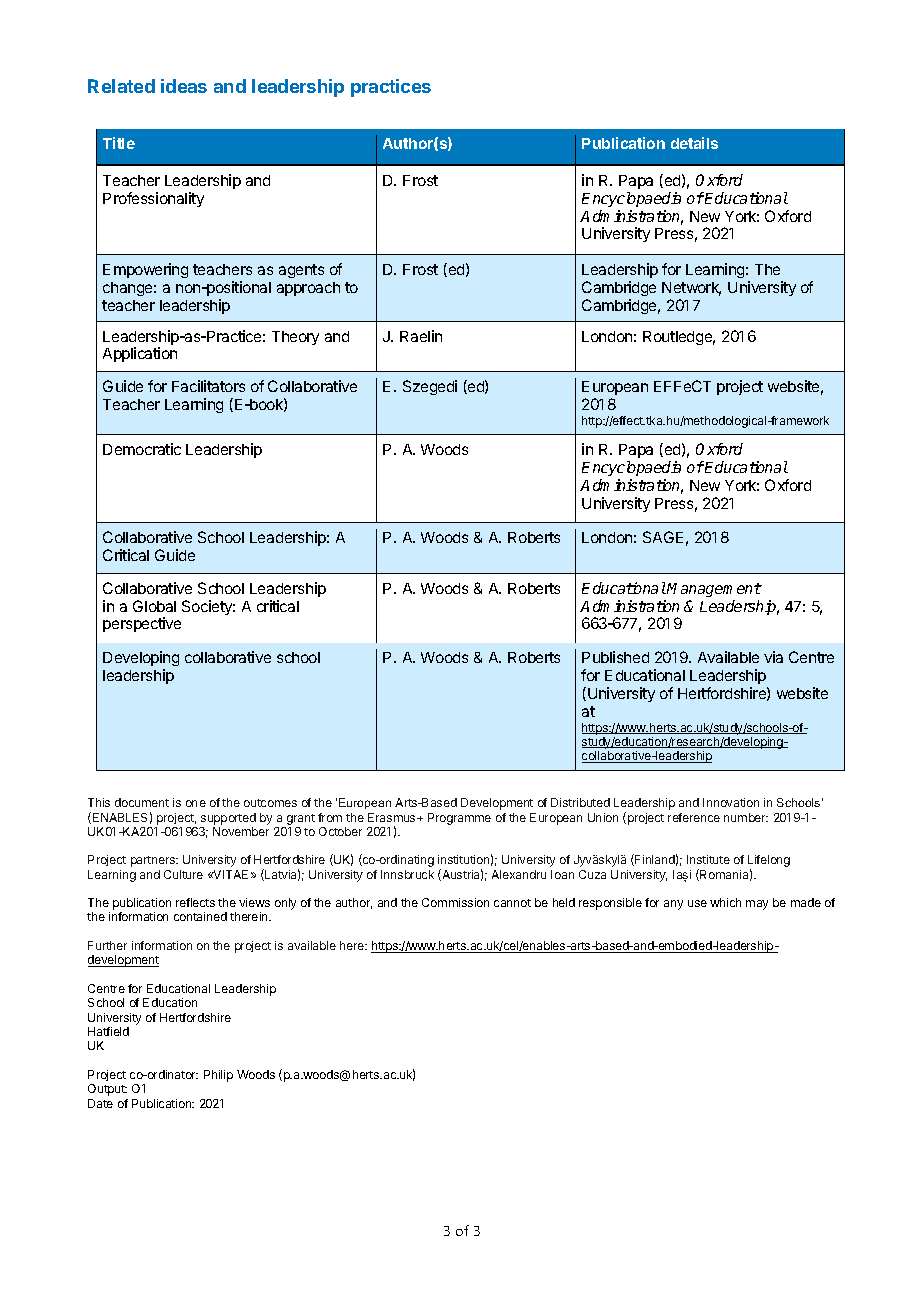 The width and height of the screenshot is (924, 1308). What do you see at coordinates (218, 1076) in the screenshot?
I see `Philip` at bounding box center [218, 1076].
